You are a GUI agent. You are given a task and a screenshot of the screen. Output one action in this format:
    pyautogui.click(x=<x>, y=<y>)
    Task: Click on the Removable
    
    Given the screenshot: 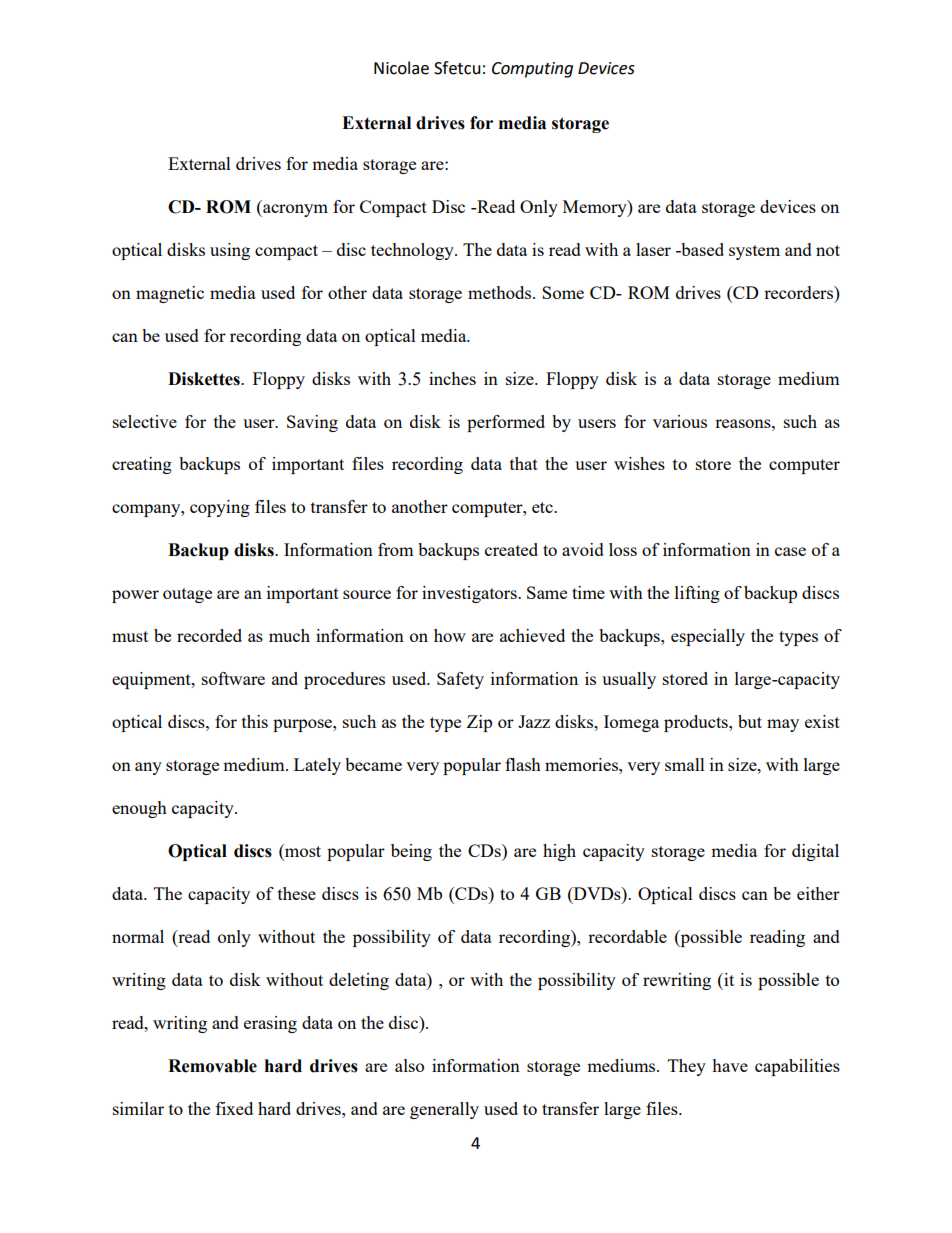 What is the action you would take?
    pyautogui.click(x=212, y=1066)
